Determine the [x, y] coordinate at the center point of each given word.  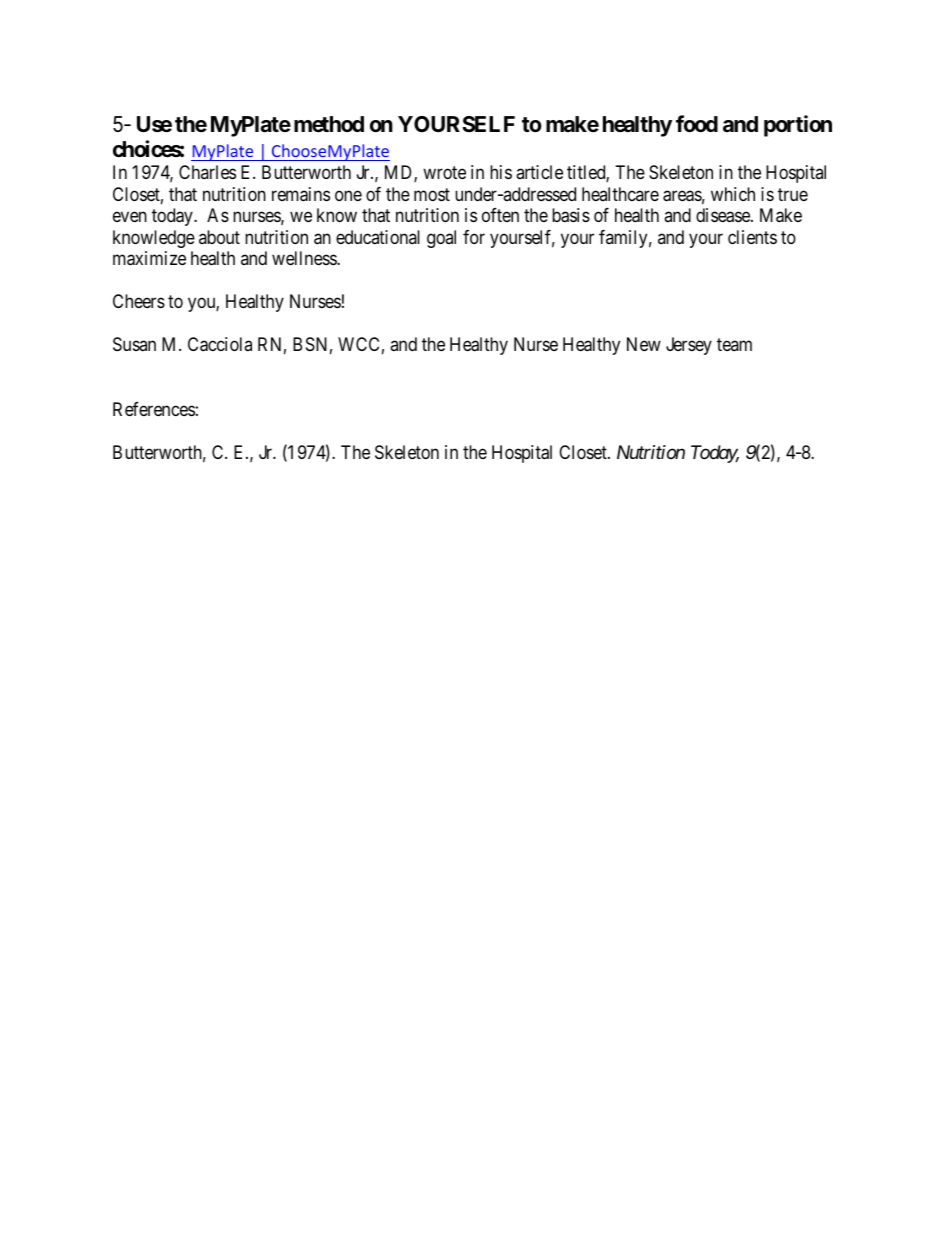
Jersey [689, 346]
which [733, 194]
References [154, 409]
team [734, 345]
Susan [134, 344]
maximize [149, 258]
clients [752, 237]
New [644, 344]
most [432, 194]
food [697, 123]
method [329, 124]
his [501, 172]
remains [301, 194]
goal [441, 239]
